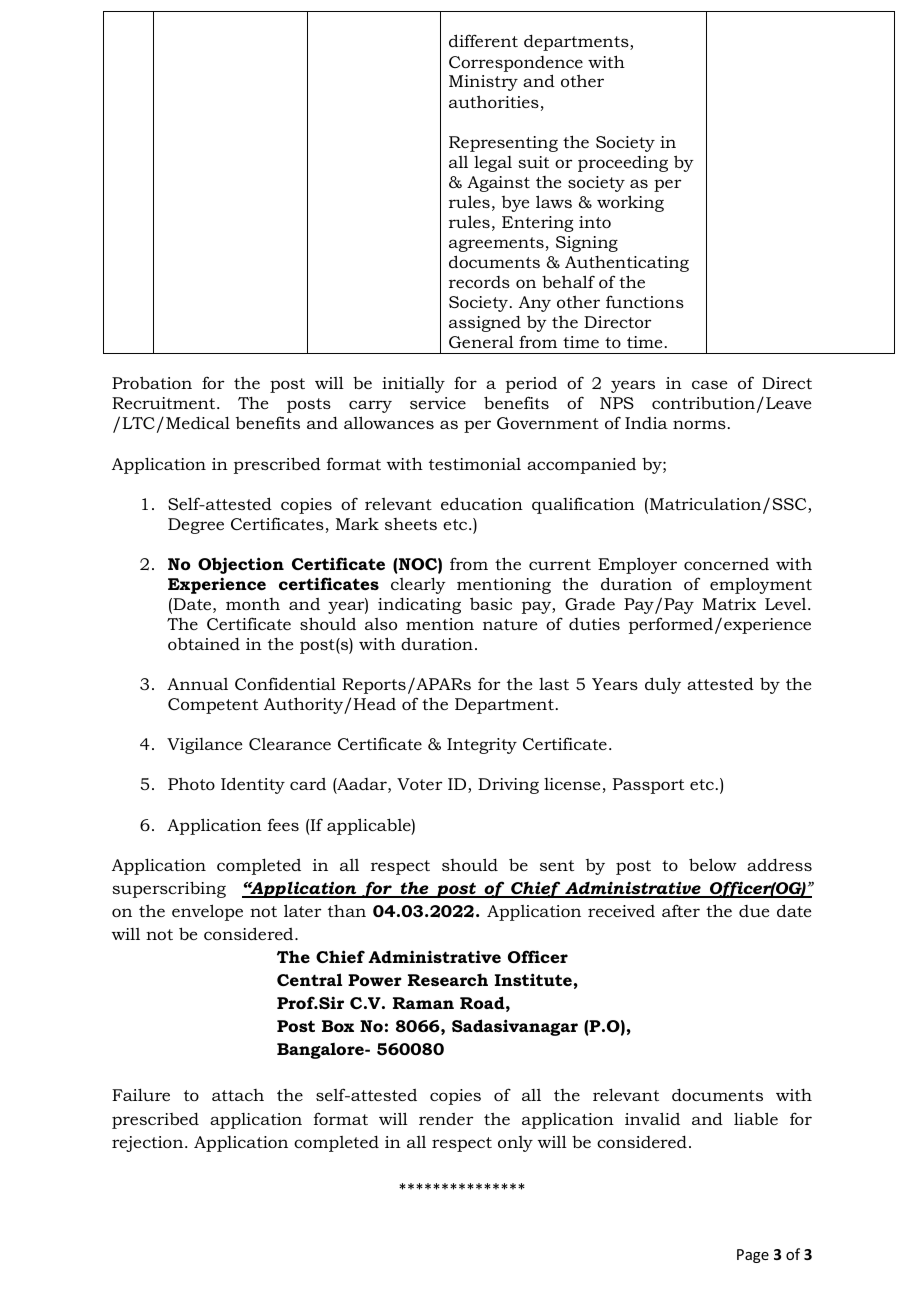 The width and height of the screenshot is (924, 1308). I want to click on Recruitment, so click(165, 403).
